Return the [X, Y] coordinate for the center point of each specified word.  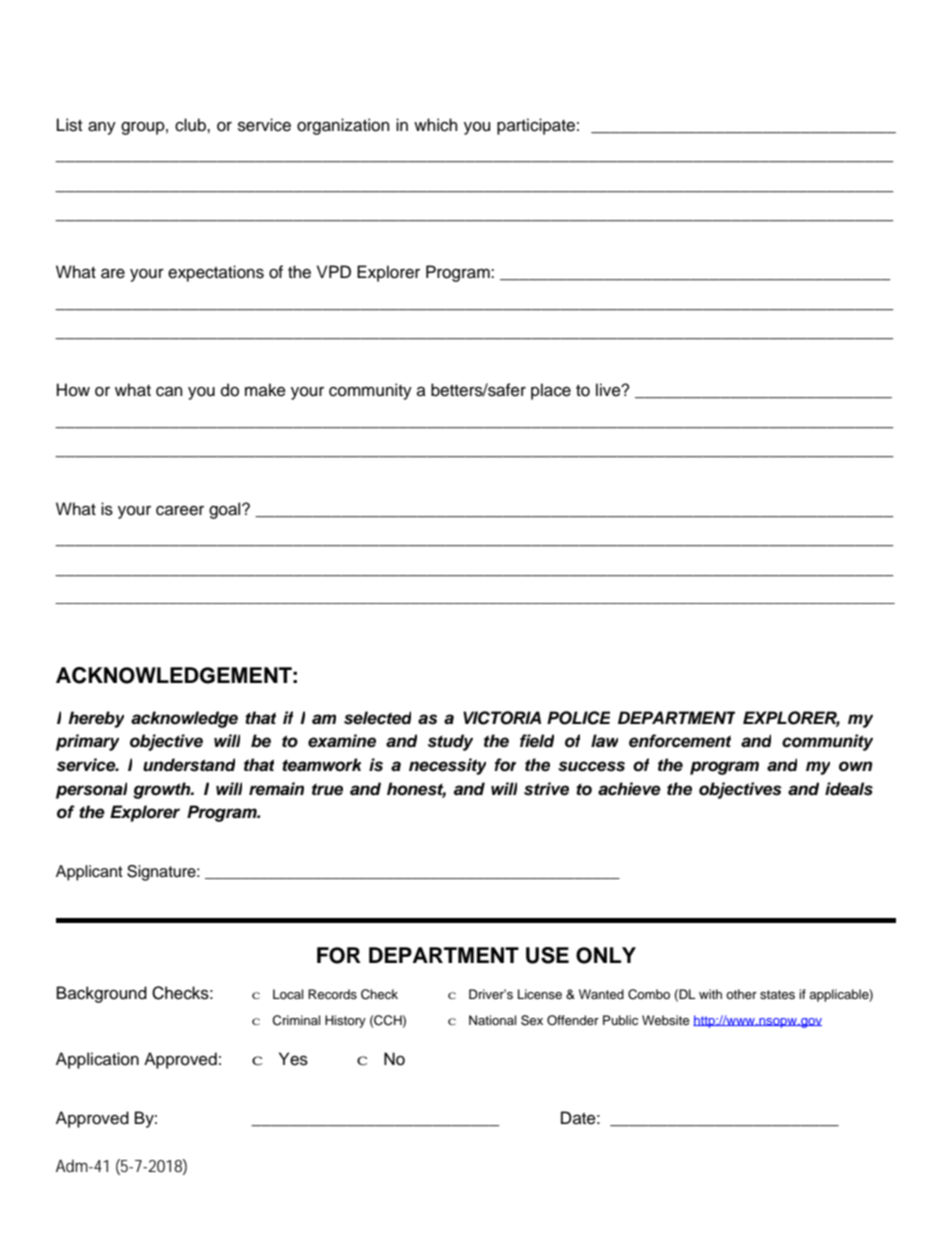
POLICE [578, 718]
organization [343, 126]
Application [97, 1060]
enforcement [680, 741]
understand [189, 765]
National [492, 1020]
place [551, 391]
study [450, 742]
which [436, 125]
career [180, 510]
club [191, 125]
